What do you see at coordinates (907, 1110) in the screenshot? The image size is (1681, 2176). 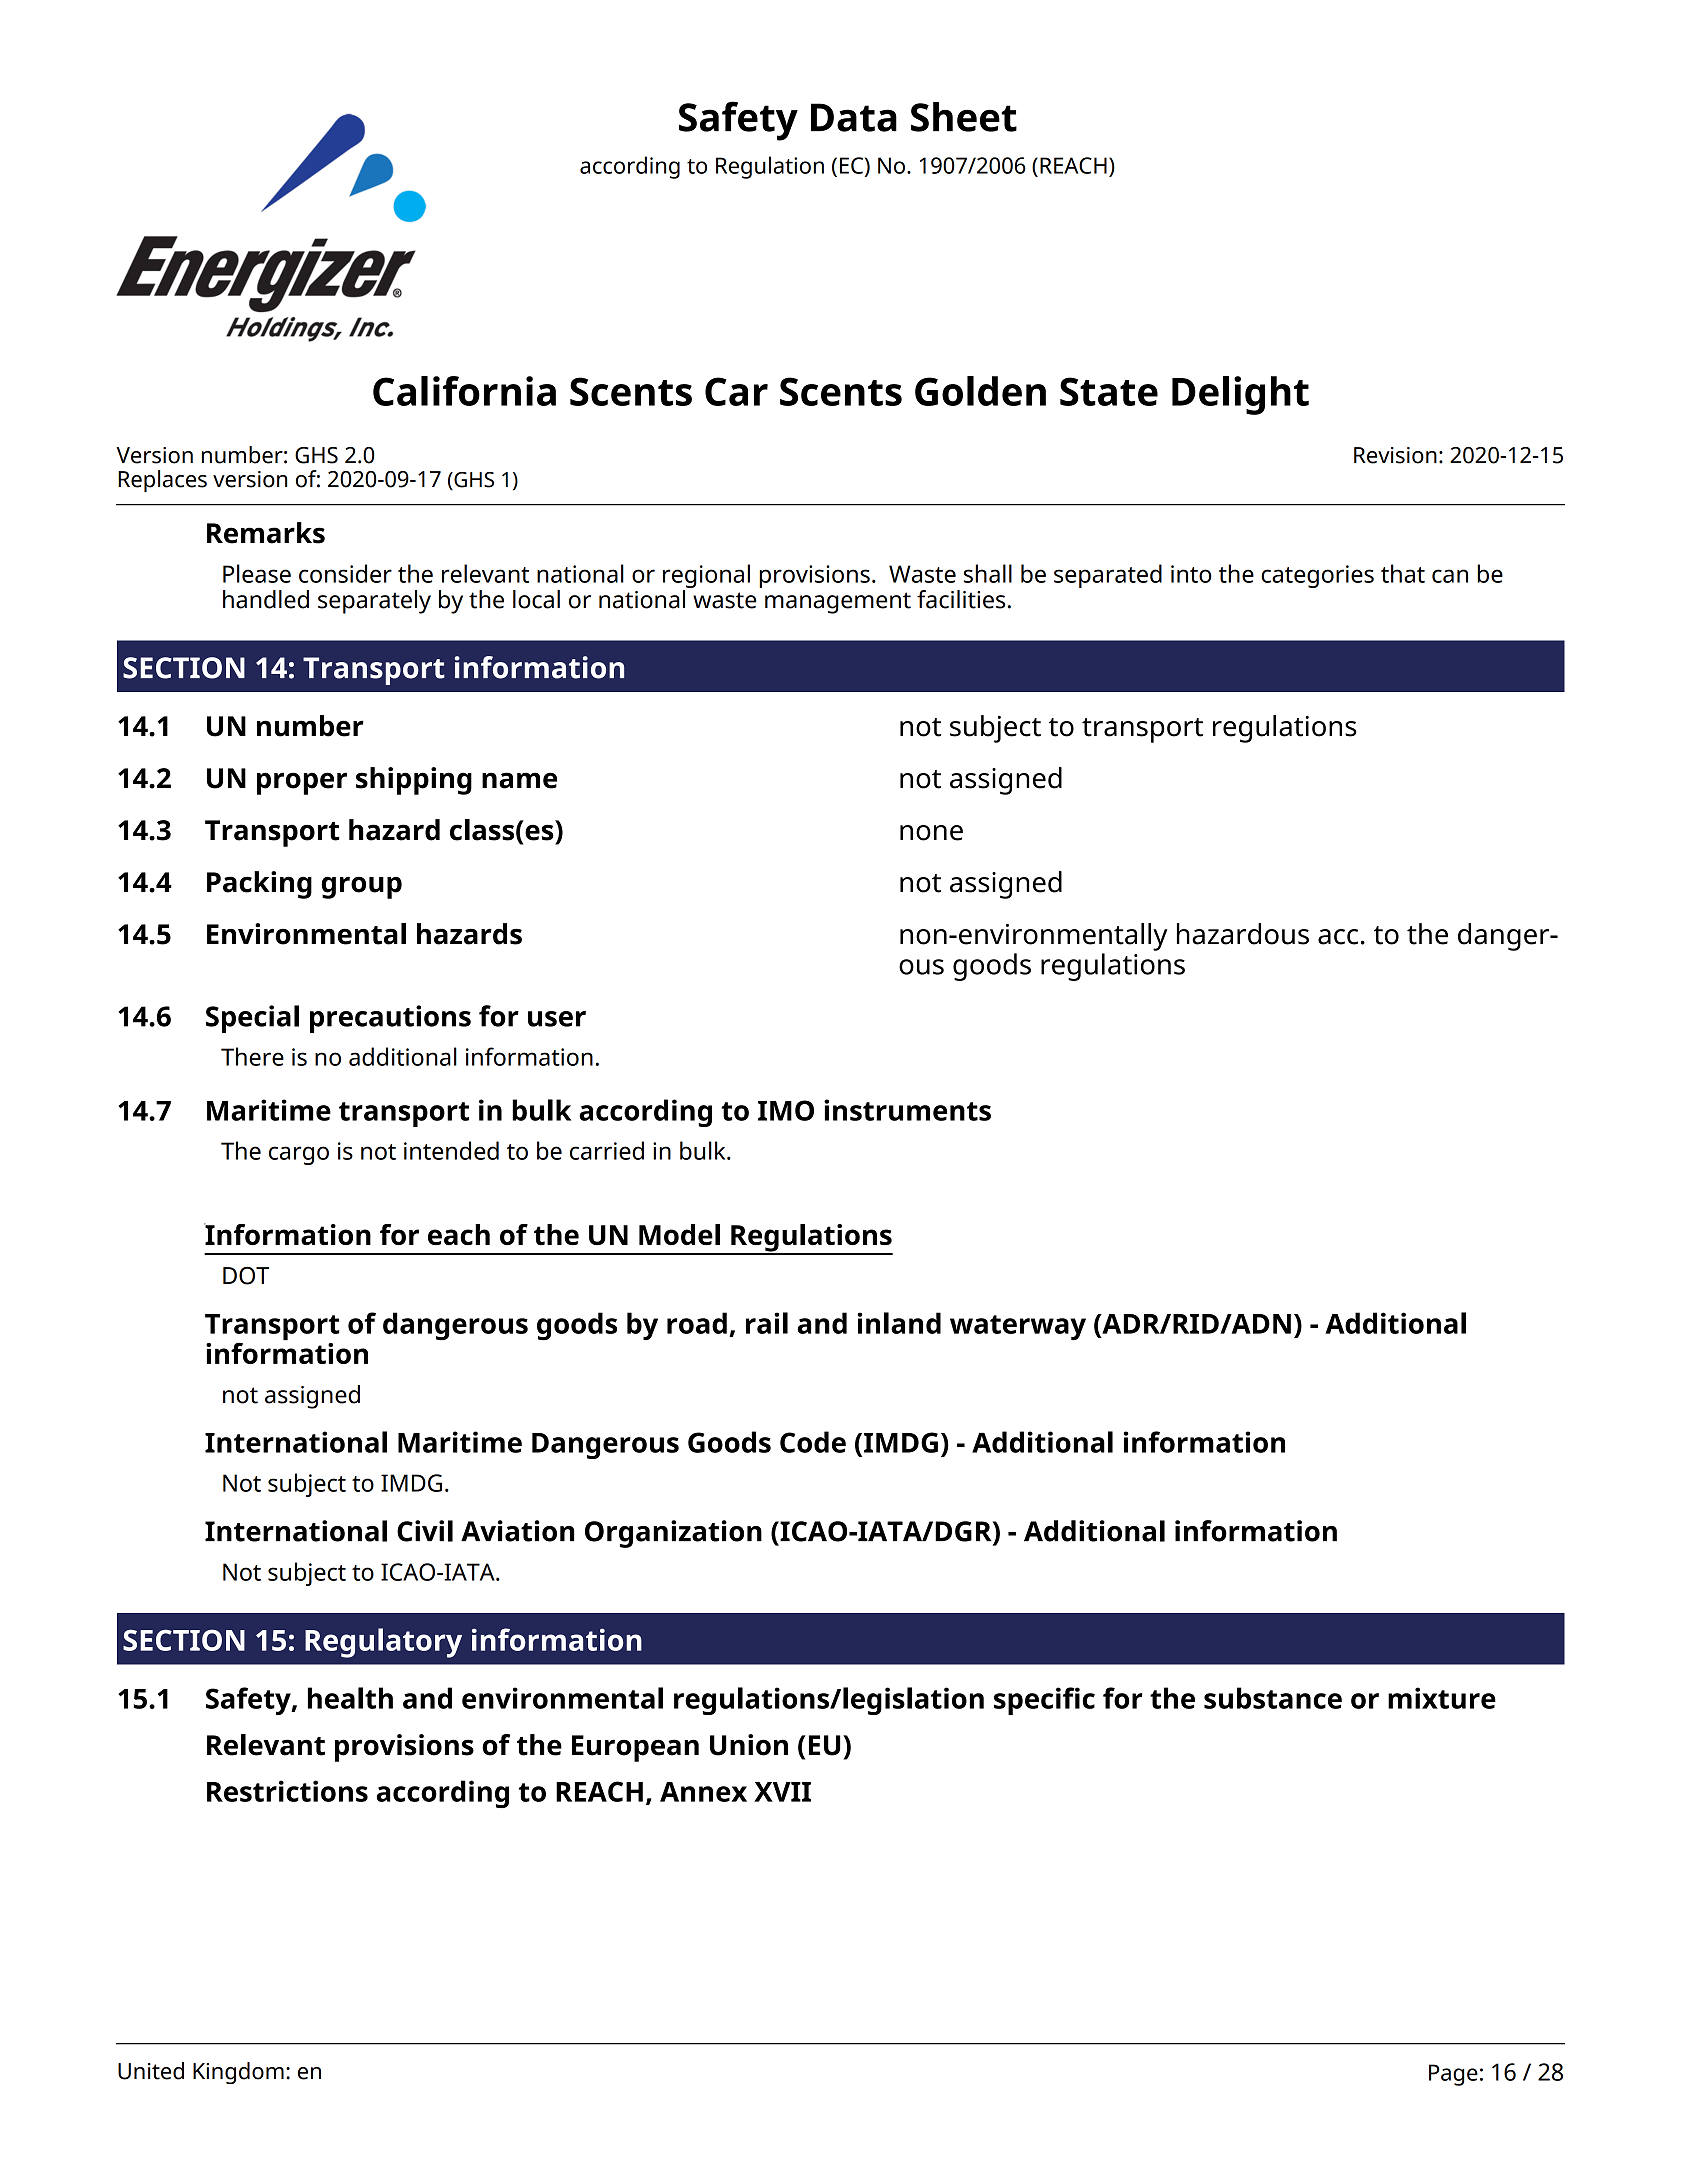 I see `instruments` at bounding box center [907, 1110].
